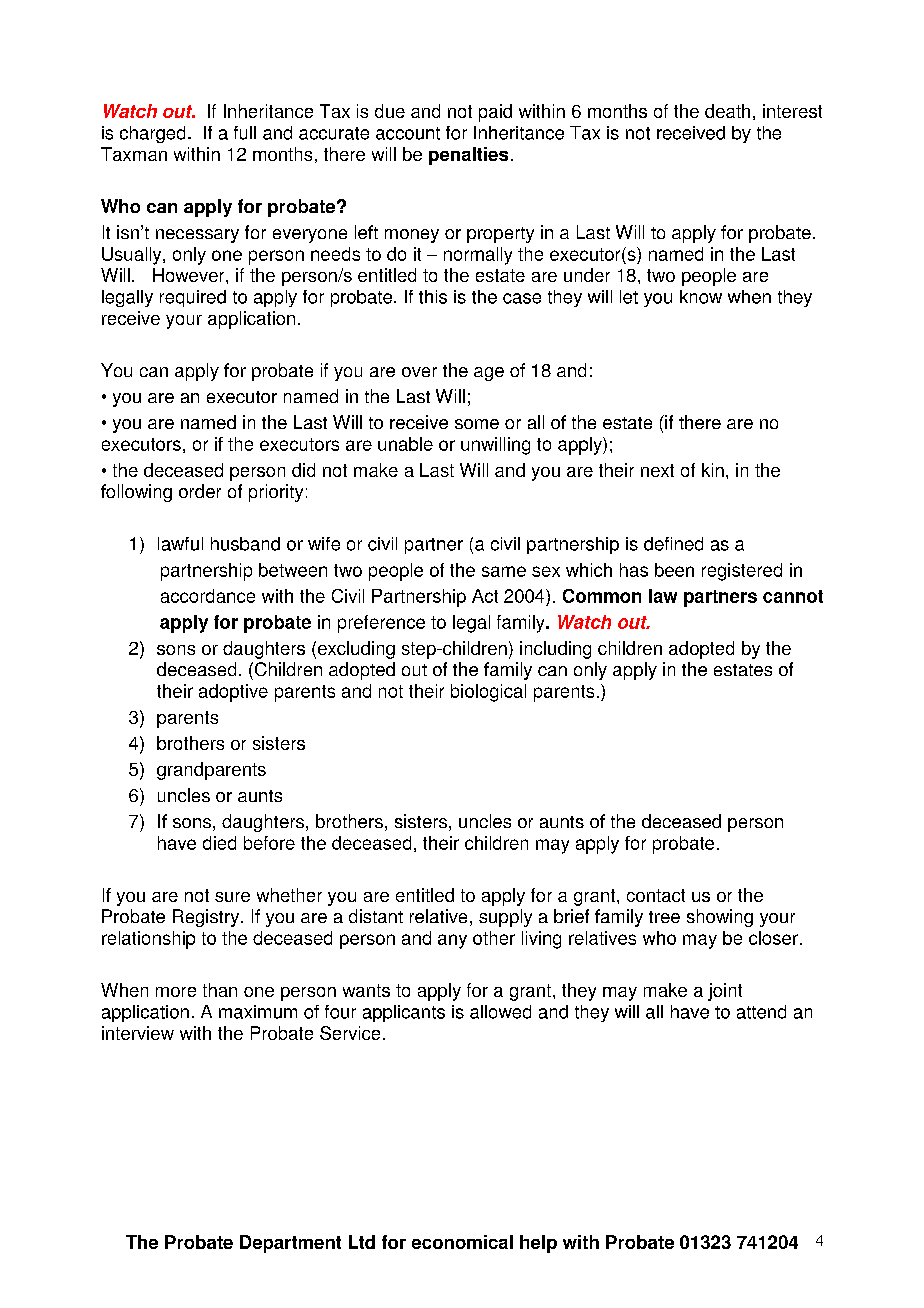 The height and width of the screenshot is (1308, 924). What do you see at coordinates (200, 491) in the screenshot?
I see `order` at bounding box center [200, 491].
